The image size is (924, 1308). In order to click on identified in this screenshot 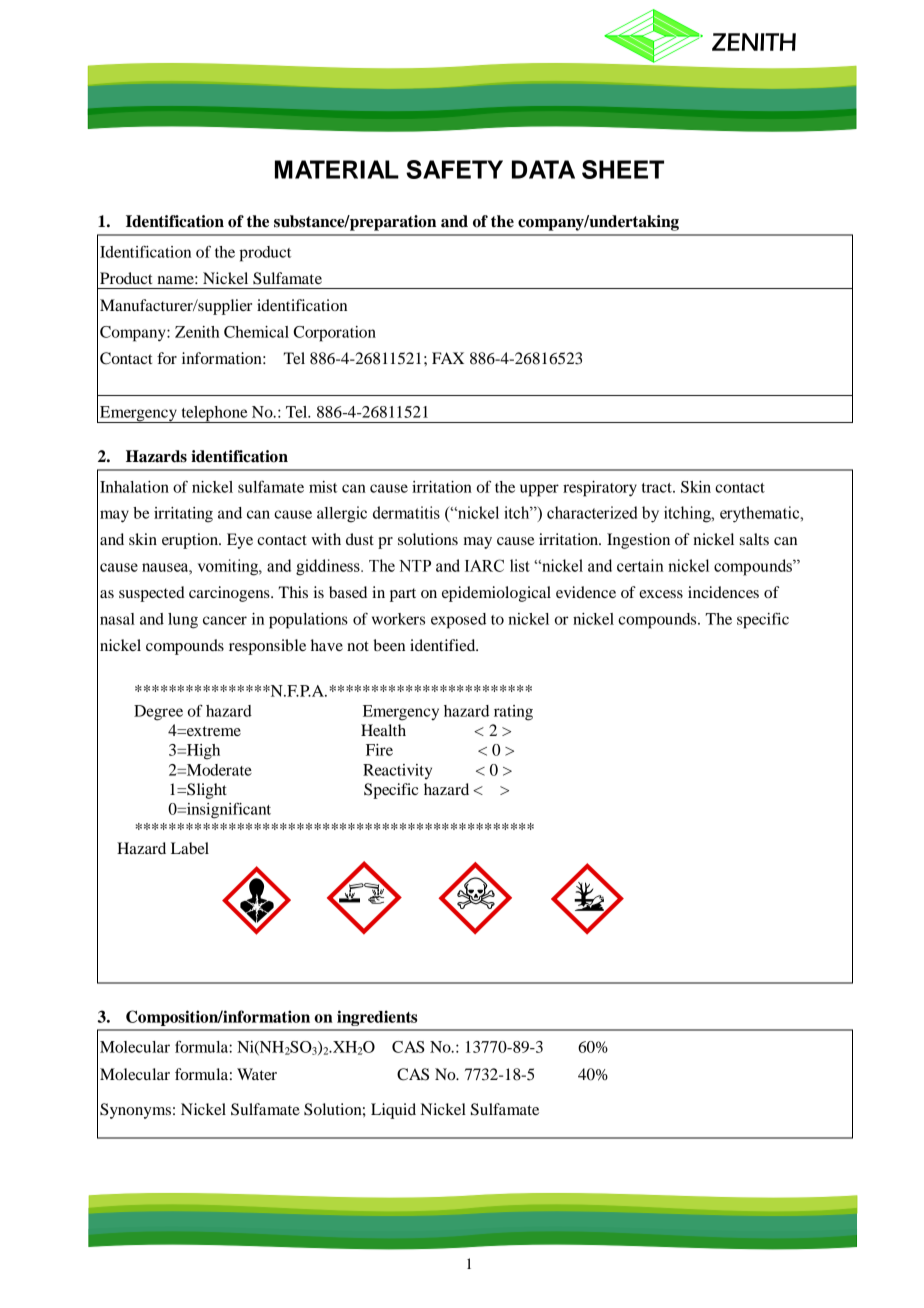, I will do `click(444, 645)`.
